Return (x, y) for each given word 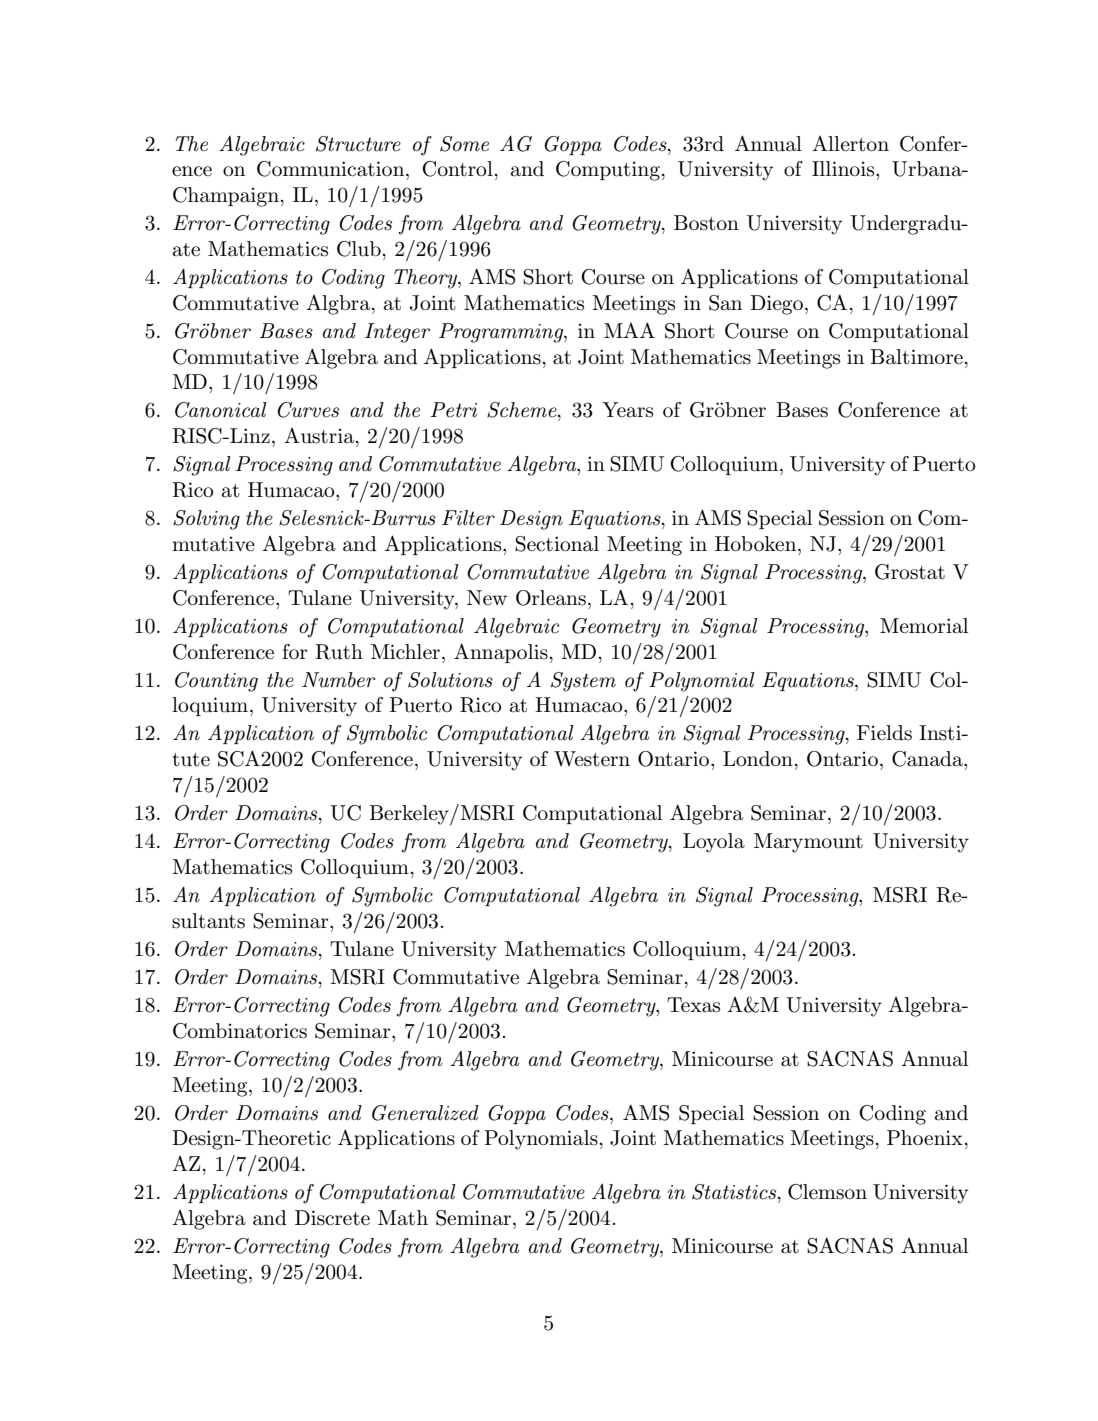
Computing (608, 171)
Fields (884, 733)
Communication (332, 169)
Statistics (735, 1192)
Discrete (332, 1218)
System (583, 682)
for (294, 651)
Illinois (844, 169)
